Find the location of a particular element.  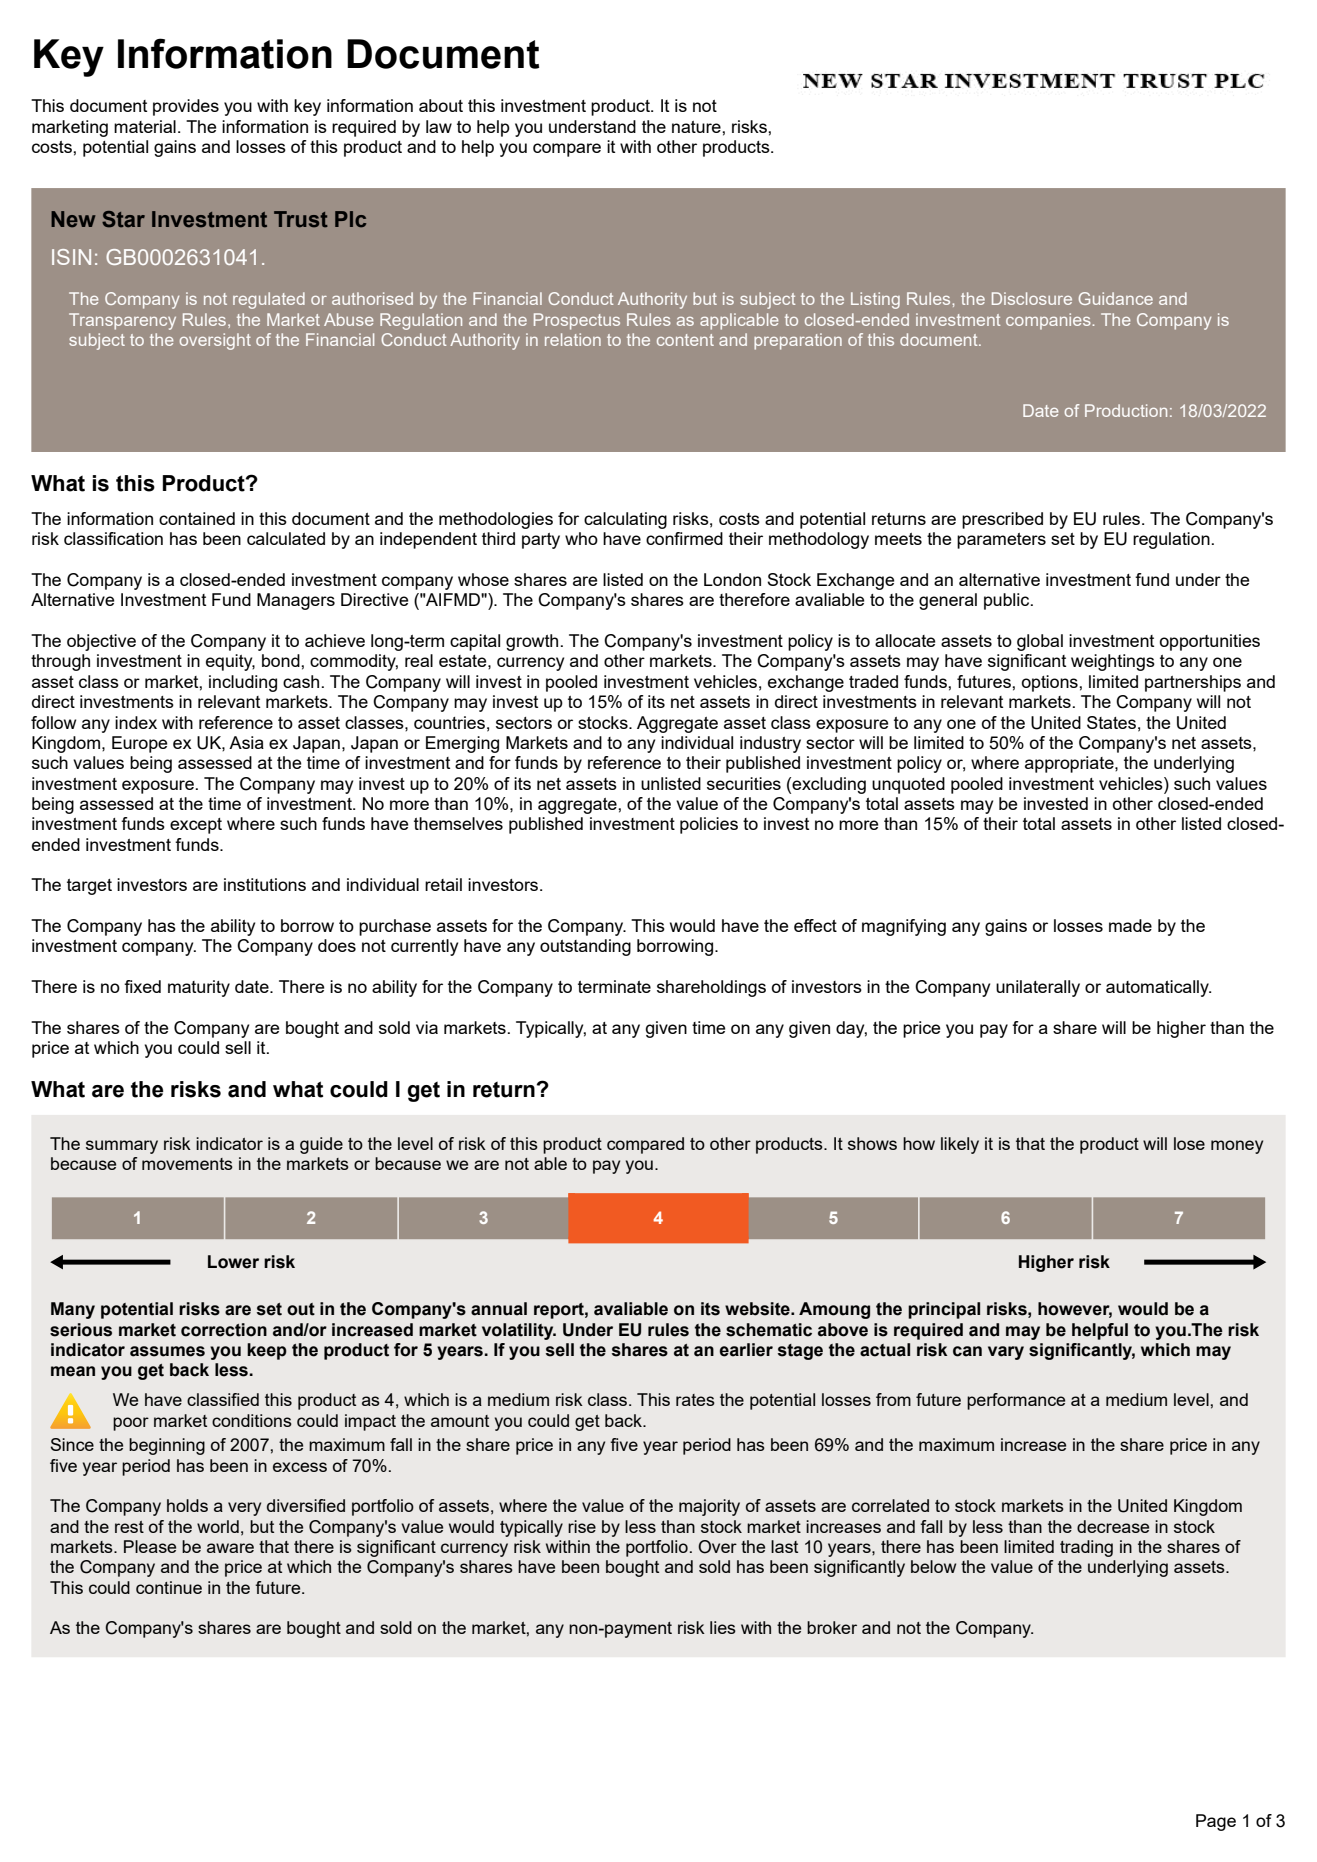

Guidance is located at coordinates (1116, 298).
